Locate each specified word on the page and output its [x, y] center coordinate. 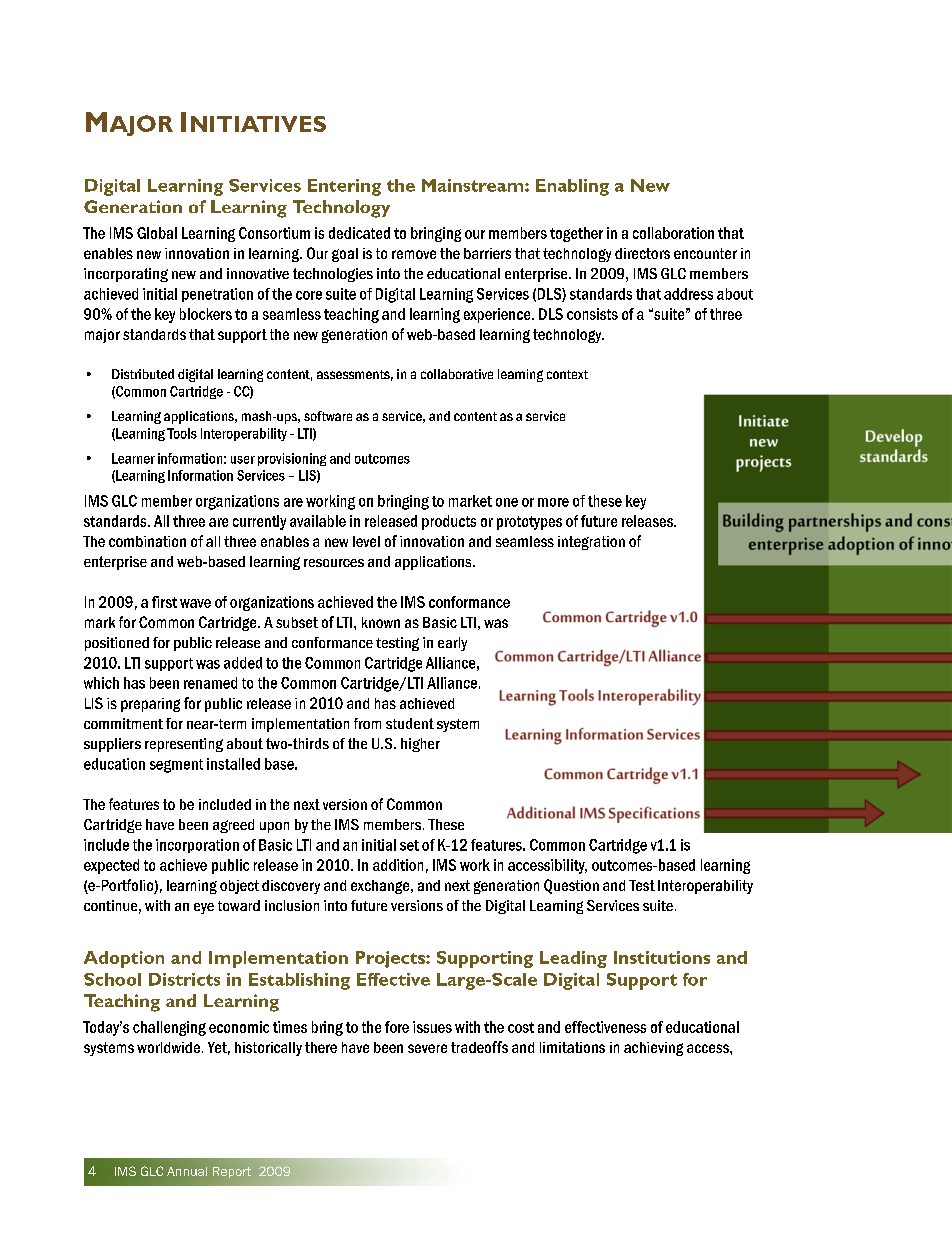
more [553, 502]
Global [157, 233]
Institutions [662, 957]
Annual [187, 1171]
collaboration [673, 233]
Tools [182, 433]
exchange [381, 887]
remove [414, 254]
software [328, 416]
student [410, 723]
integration [591, 543]
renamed [210, 683]
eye [204, 908]
